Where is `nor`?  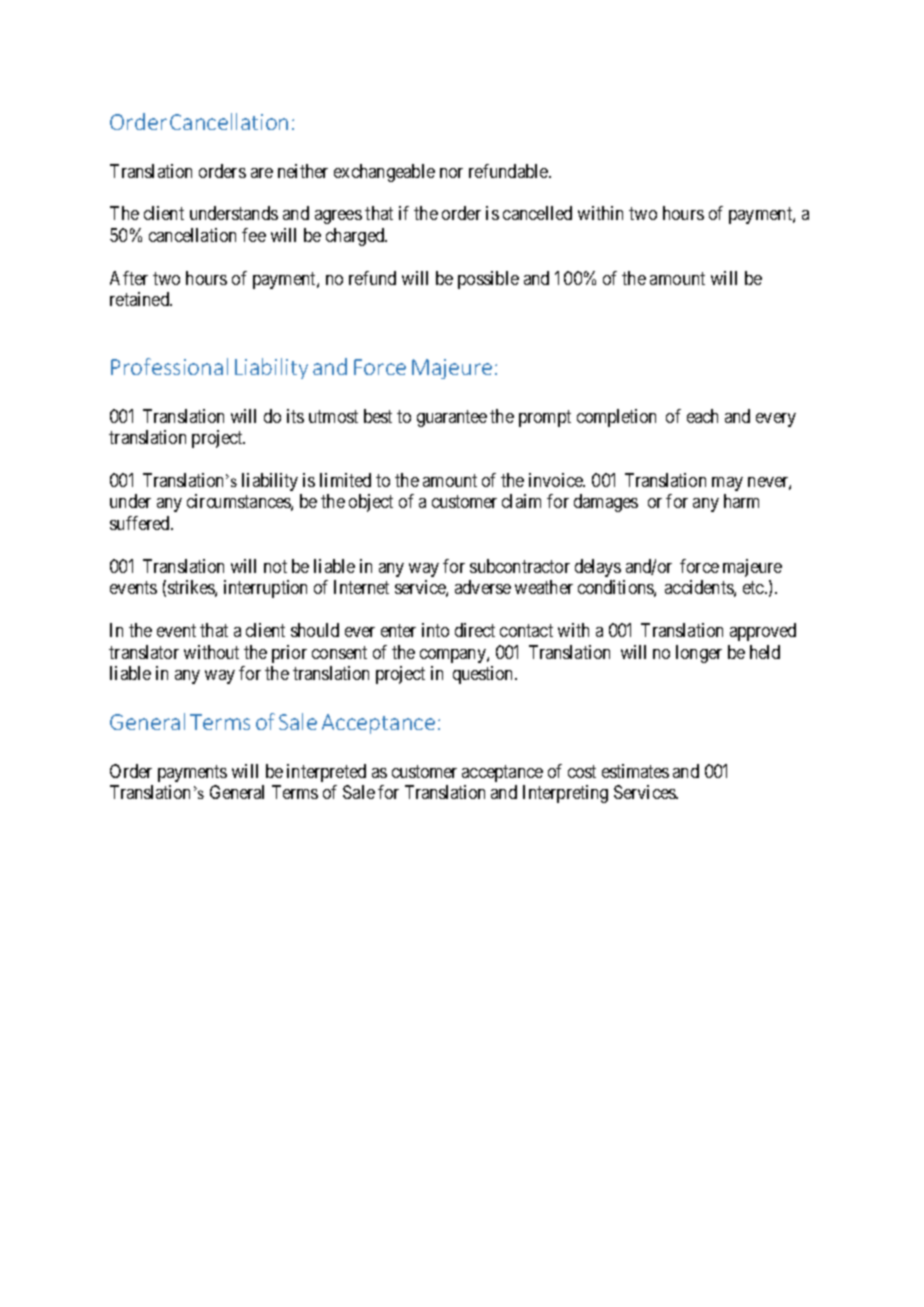
nor is located at coordinates (451, 173).
